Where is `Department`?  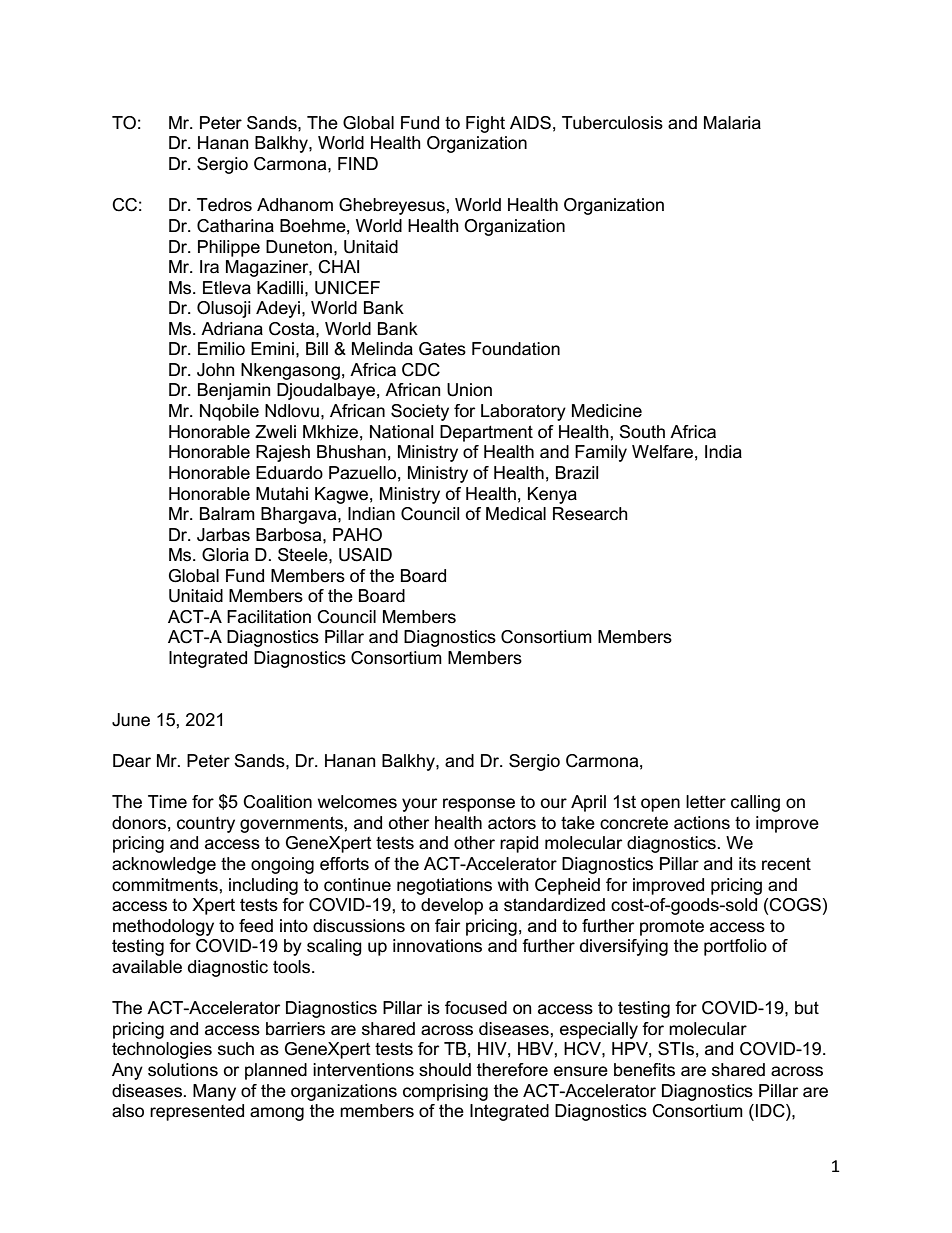 Department is located at coordinates (486, 433).
